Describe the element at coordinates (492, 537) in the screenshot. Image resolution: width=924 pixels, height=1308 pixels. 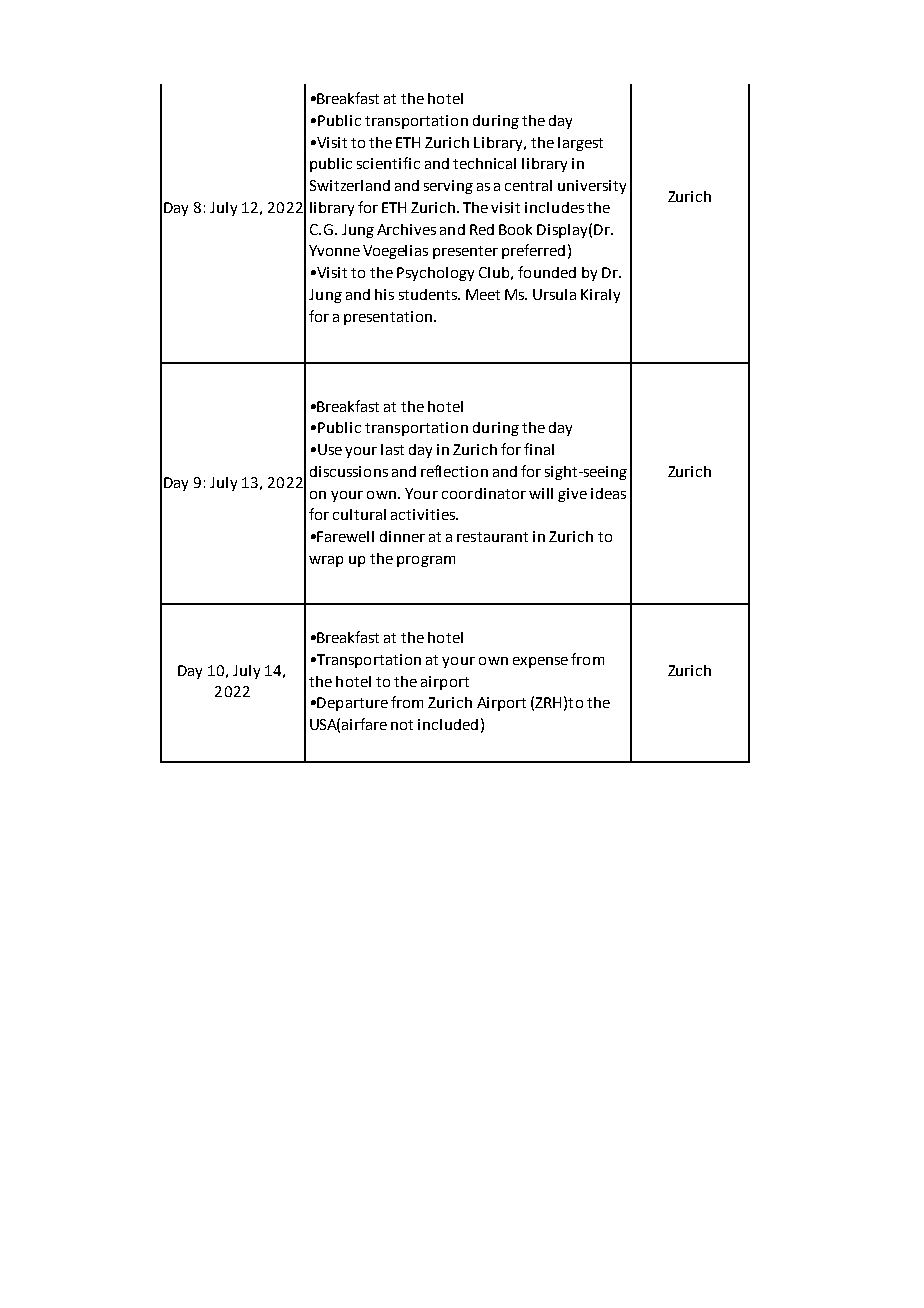
I see `restaurant` at that location.
